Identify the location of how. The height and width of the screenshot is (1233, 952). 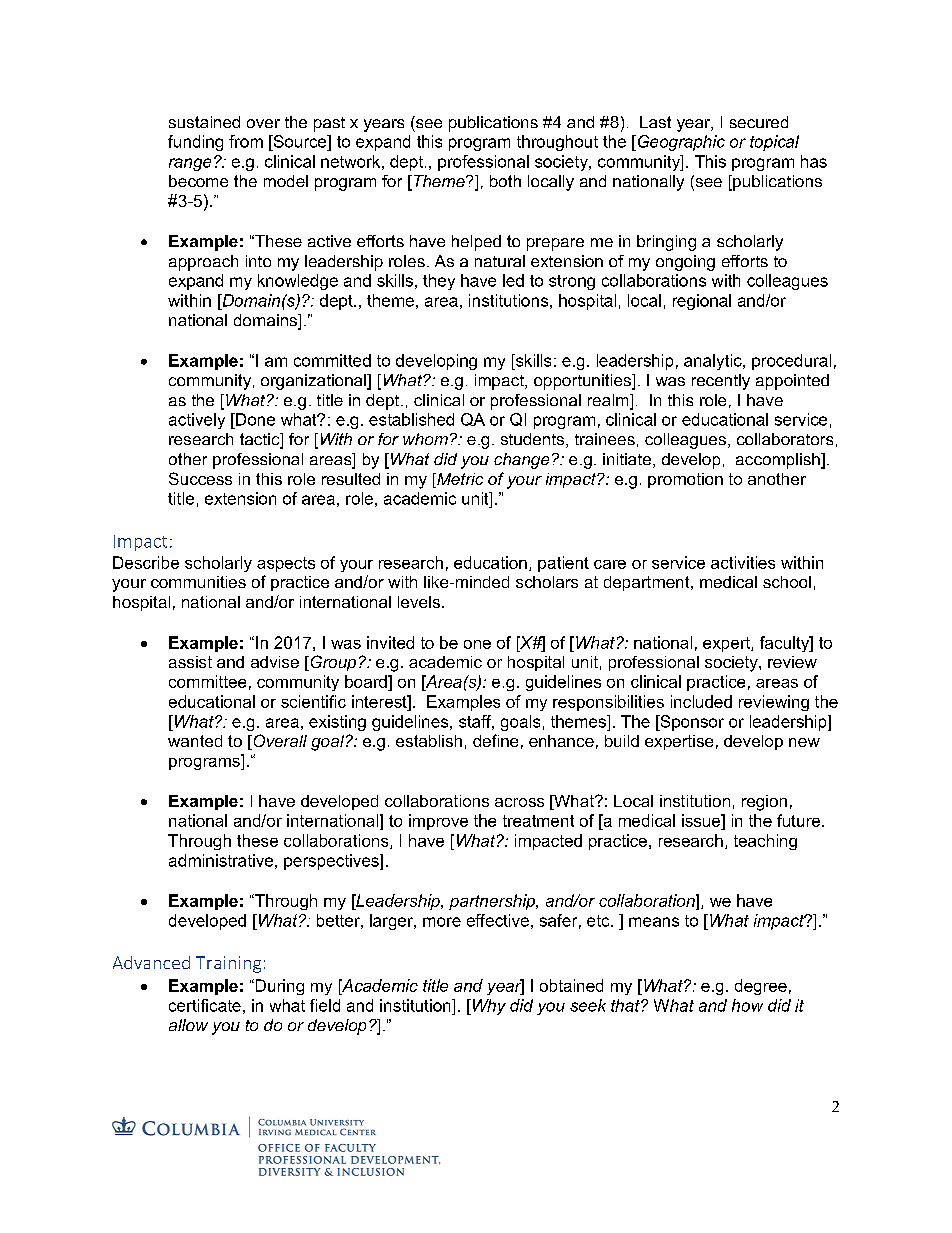
(747, 1005).
